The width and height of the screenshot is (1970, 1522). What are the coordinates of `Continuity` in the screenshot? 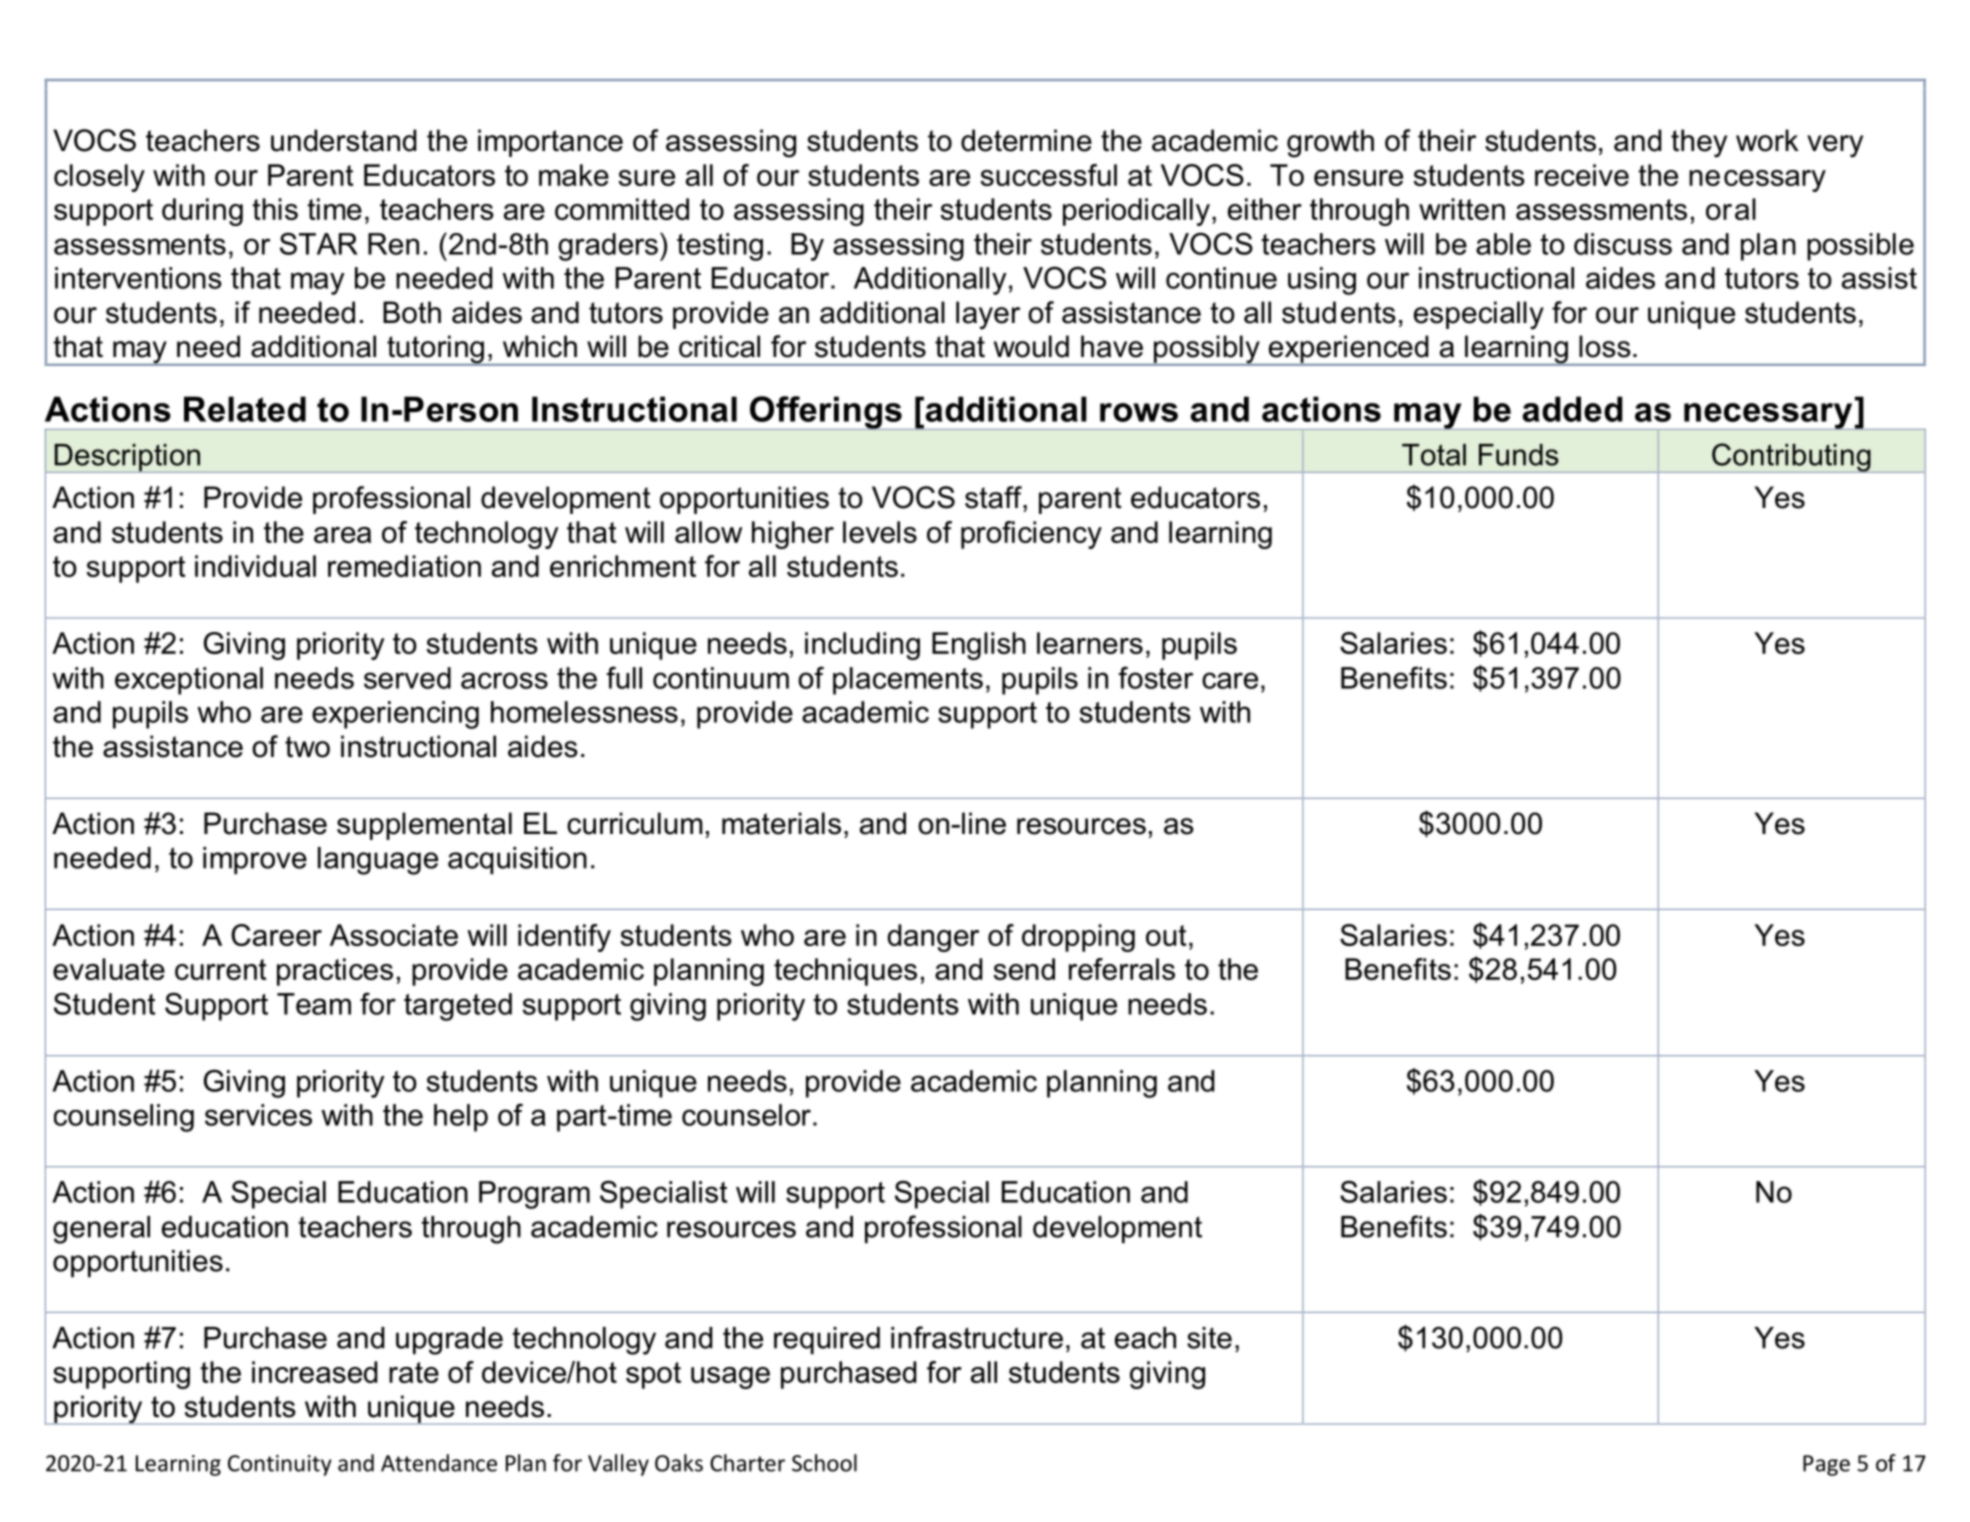 It's located at (280, 1465).
